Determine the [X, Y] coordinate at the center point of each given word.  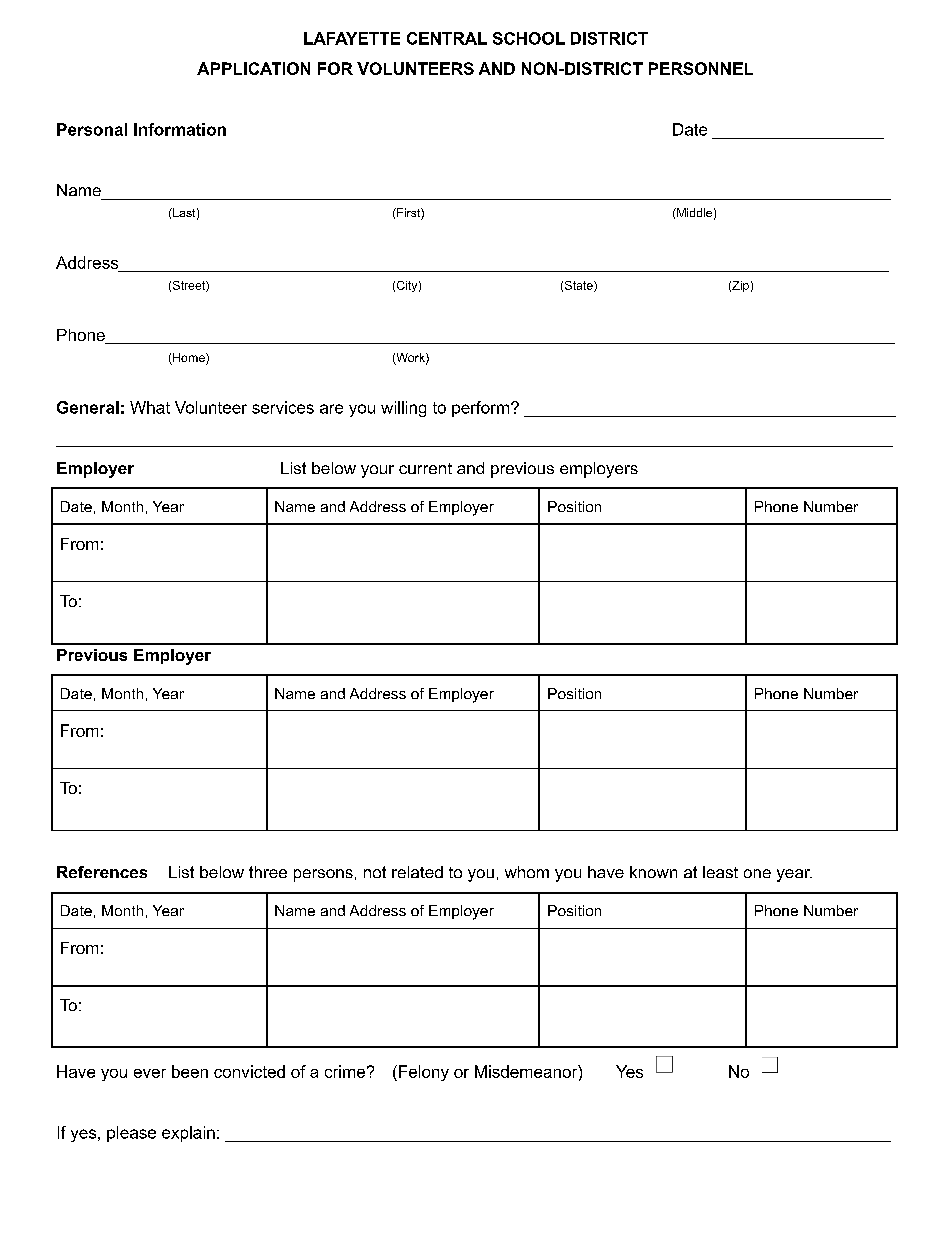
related [417, 872]
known [653, 872]
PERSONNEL [701, 68]
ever [150, 1073]
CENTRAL [447, 38]
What [150, 407]
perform [482, 409]
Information [180, 129]
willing [403, 409]
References [102, 872]
